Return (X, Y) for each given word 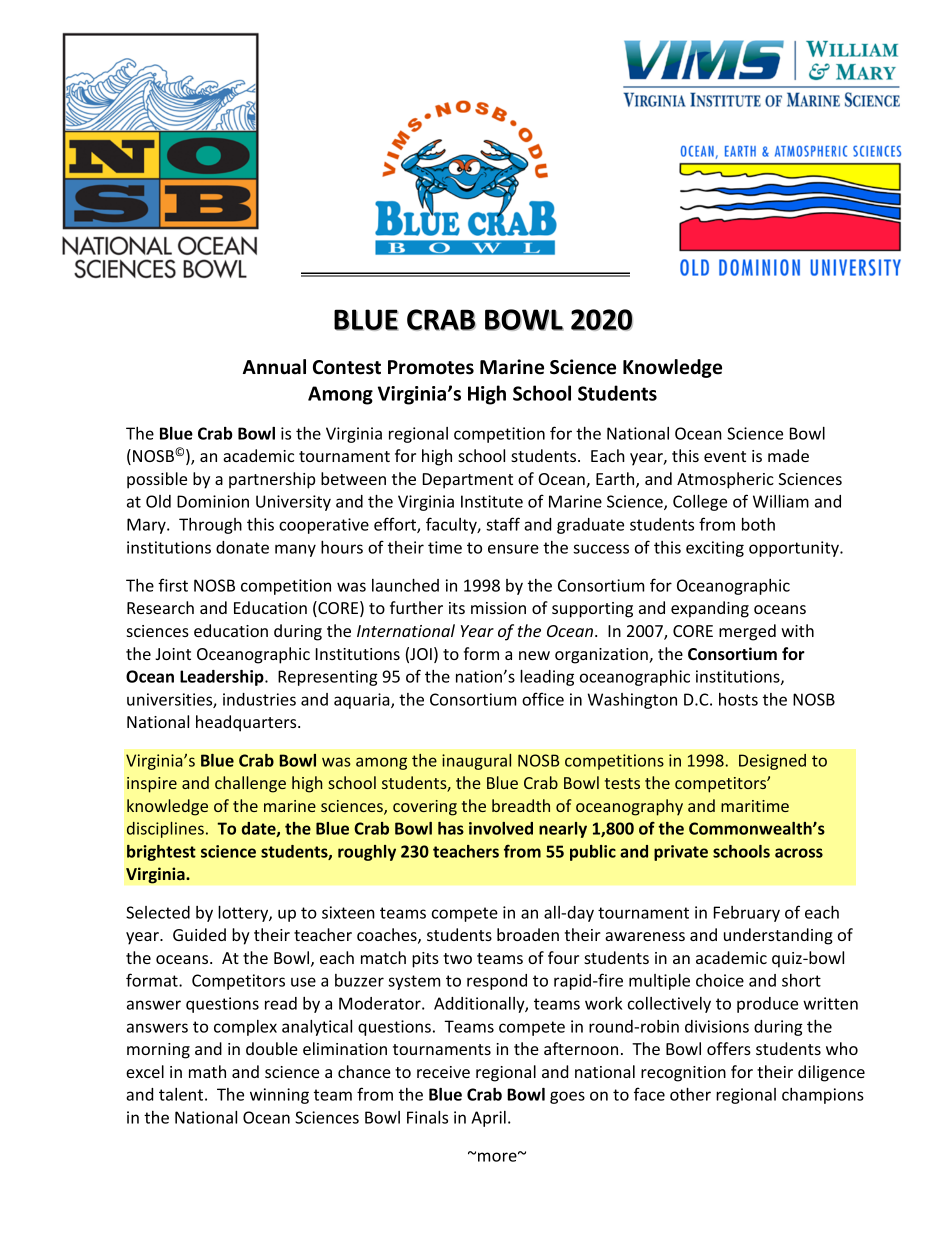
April (488, 1119)
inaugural (476, 762)
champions (823, 1096)
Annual (274, 367)
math (207, 1071)
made (788, 455)
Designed (772, 762)
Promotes (431, 367)
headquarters (247, 723)
